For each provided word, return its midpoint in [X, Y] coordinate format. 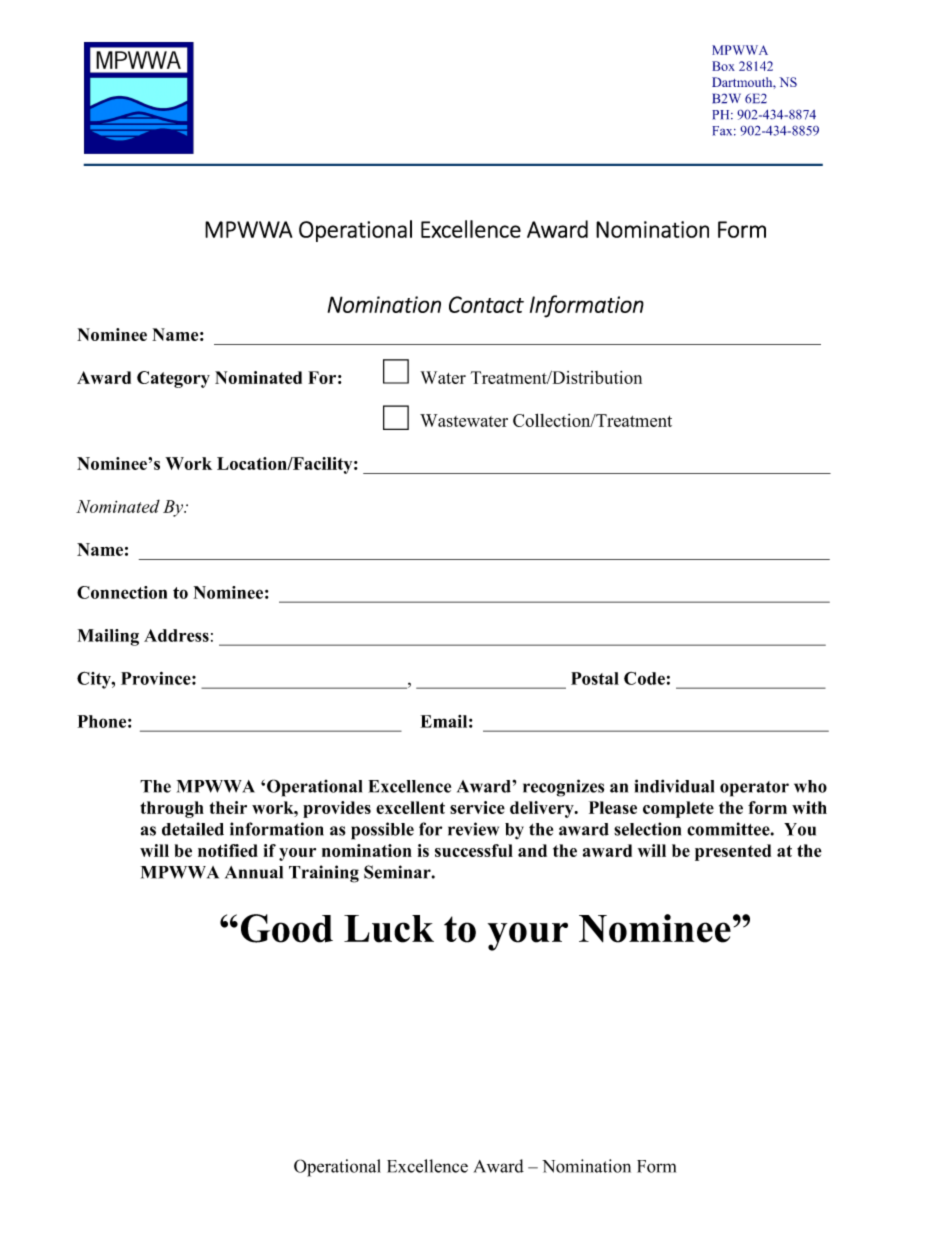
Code [644, 678]
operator [754, 789]
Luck [389, 929]
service [477, 807]
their [228, 807]
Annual [254, 872]
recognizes [563, 788]
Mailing [108, 637]
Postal [595, 678]
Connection [122, 592]
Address [176, 635]
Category [173, 379]
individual [674, 786]
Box [723, 66]
